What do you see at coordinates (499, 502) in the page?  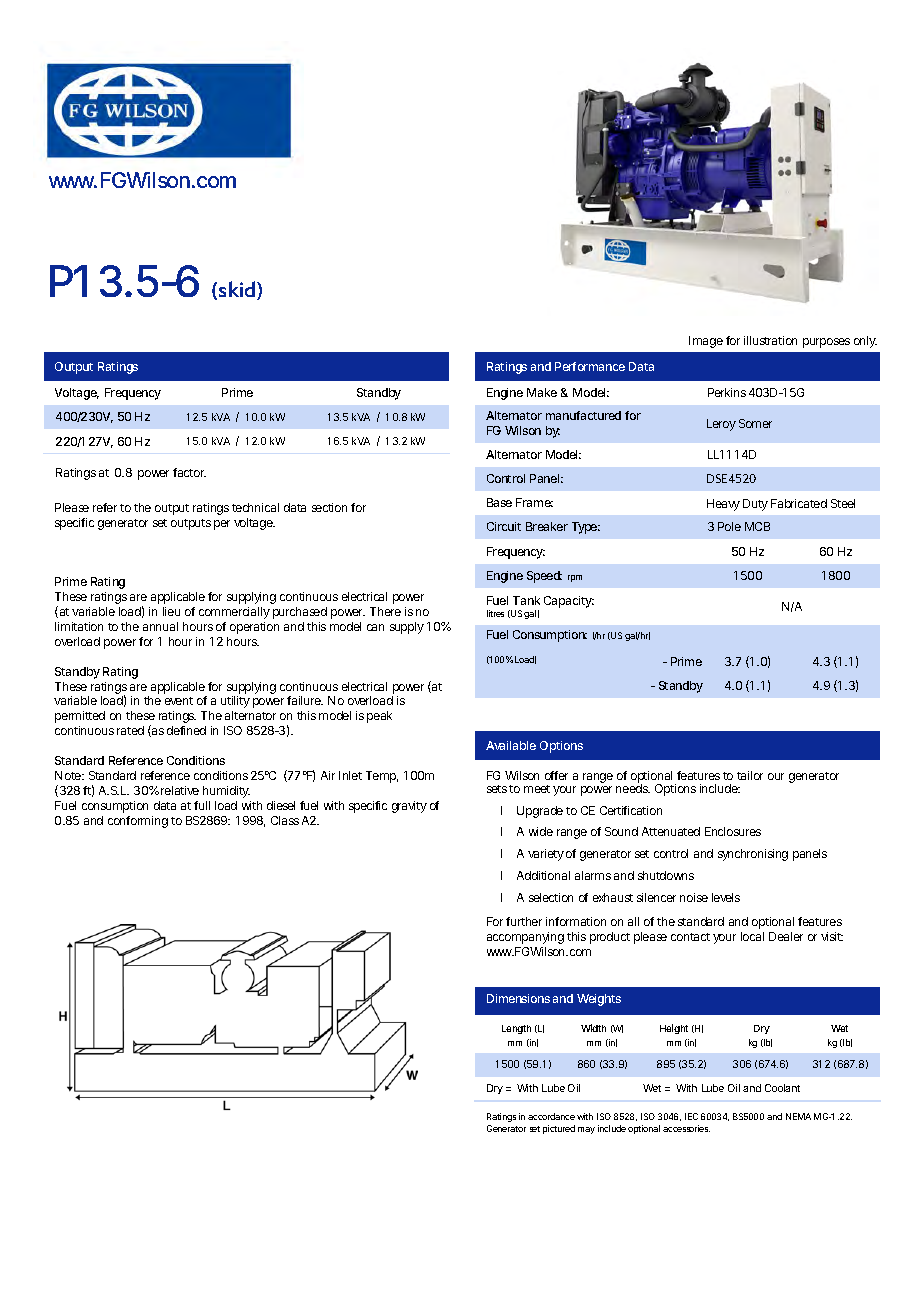 I see `Base` at bounding box center [499, 502].
